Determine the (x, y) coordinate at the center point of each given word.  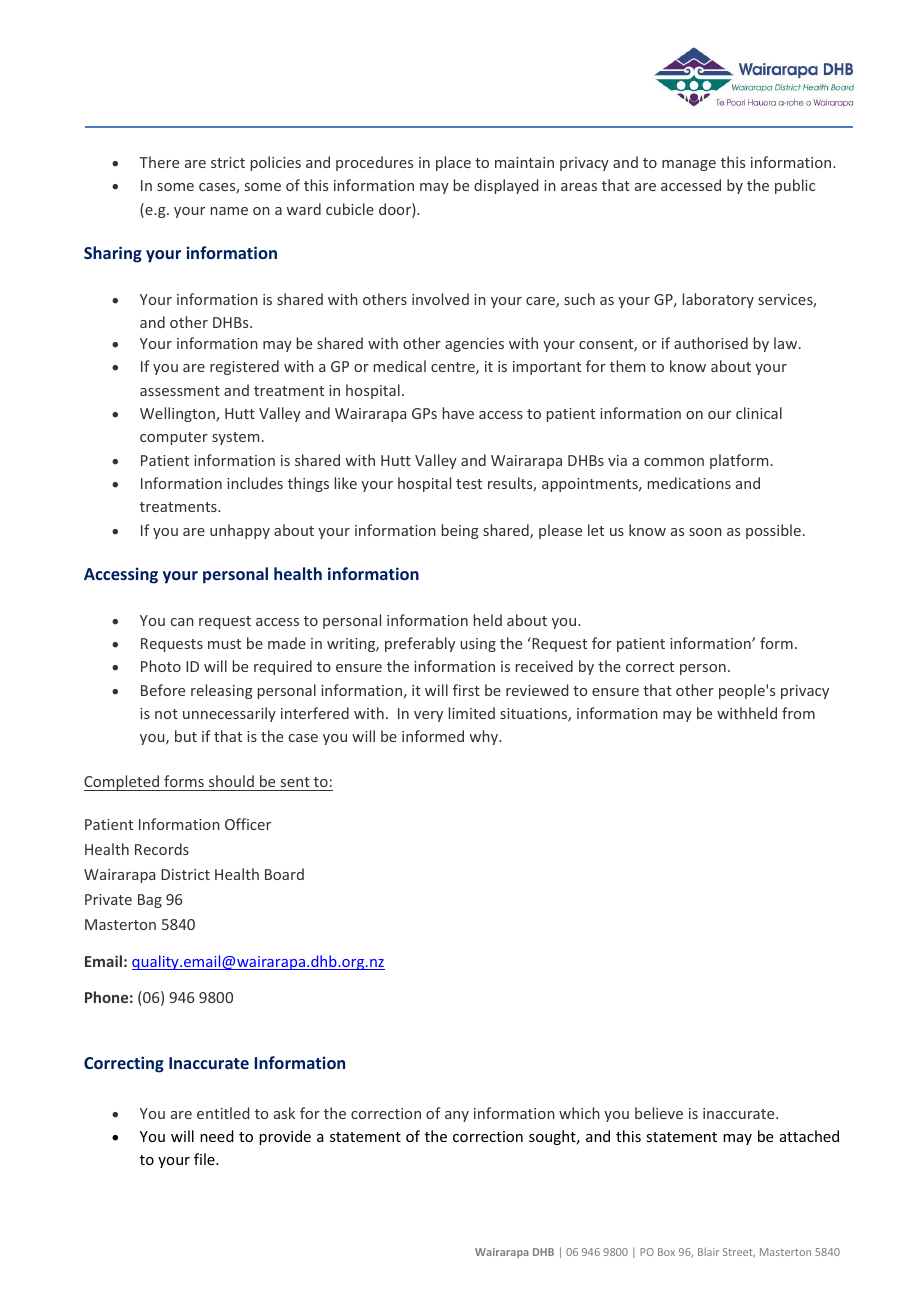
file (205, 1159)
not (166, 714)
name (229, 211)
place (453, 163)
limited (472, 713)
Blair (708, 1252)
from (798, 713)
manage (689, 165)
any (457, 1116)
